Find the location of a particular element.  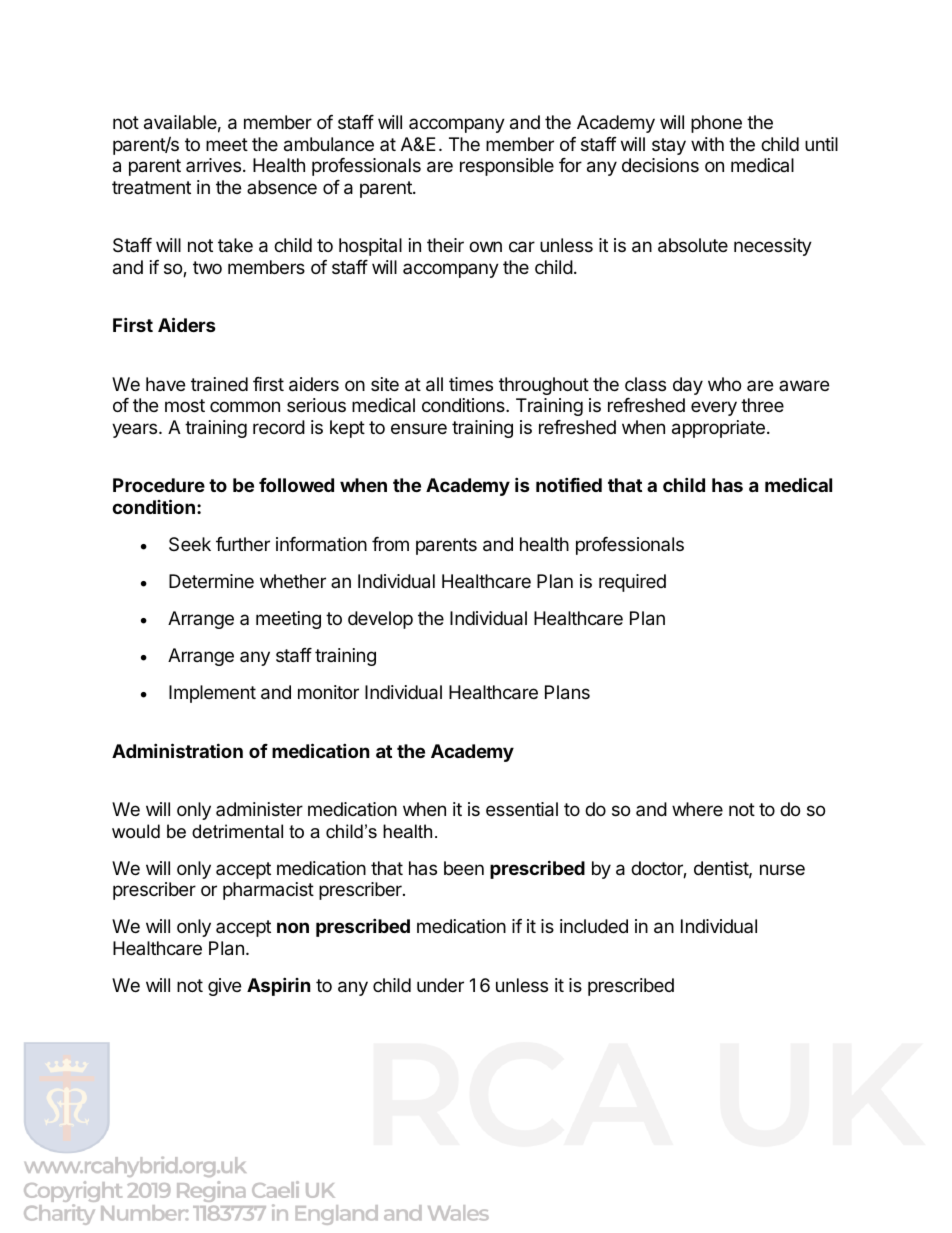

Determine is located at coordinates (211, 581).
